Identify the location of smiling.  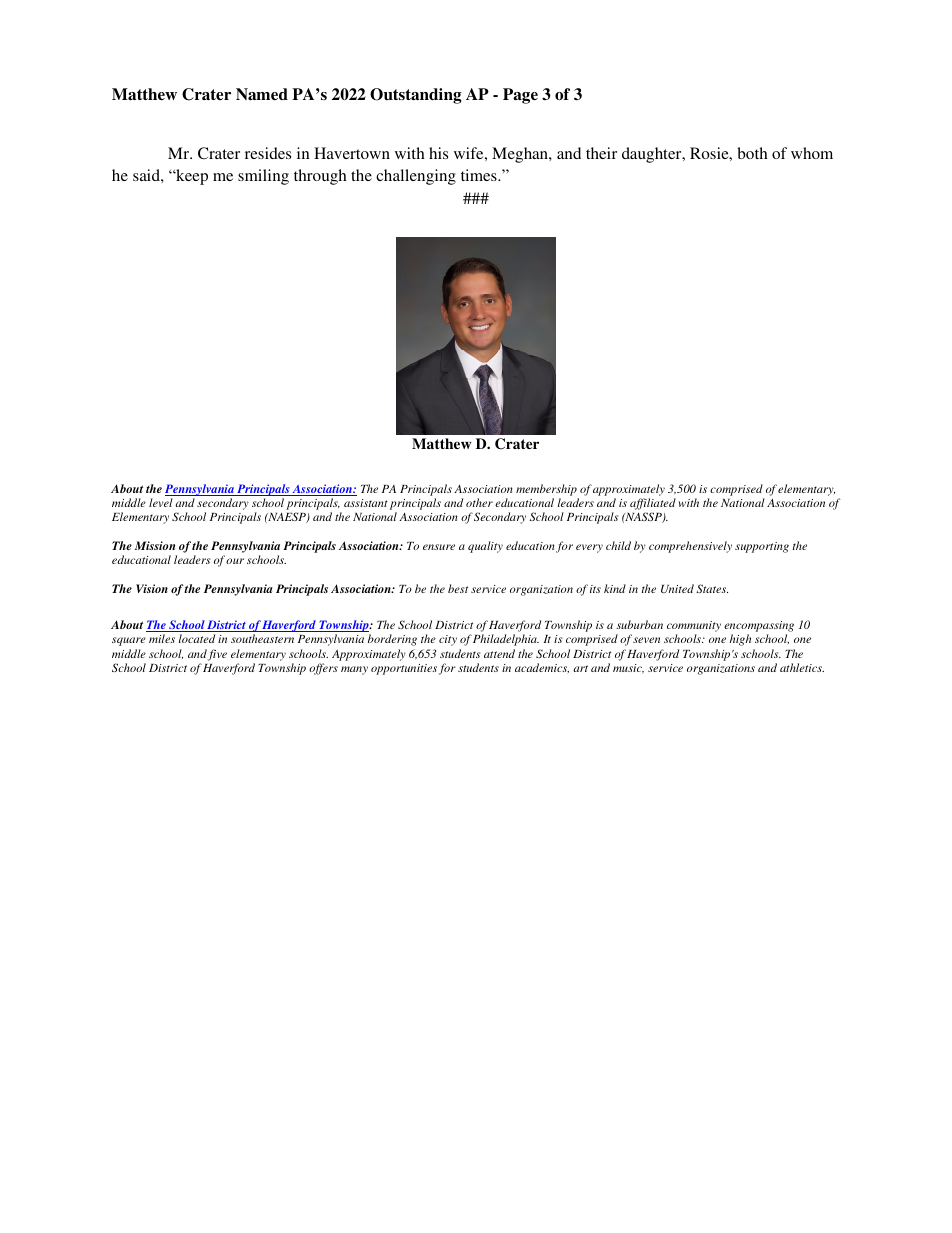
(263, 177).
